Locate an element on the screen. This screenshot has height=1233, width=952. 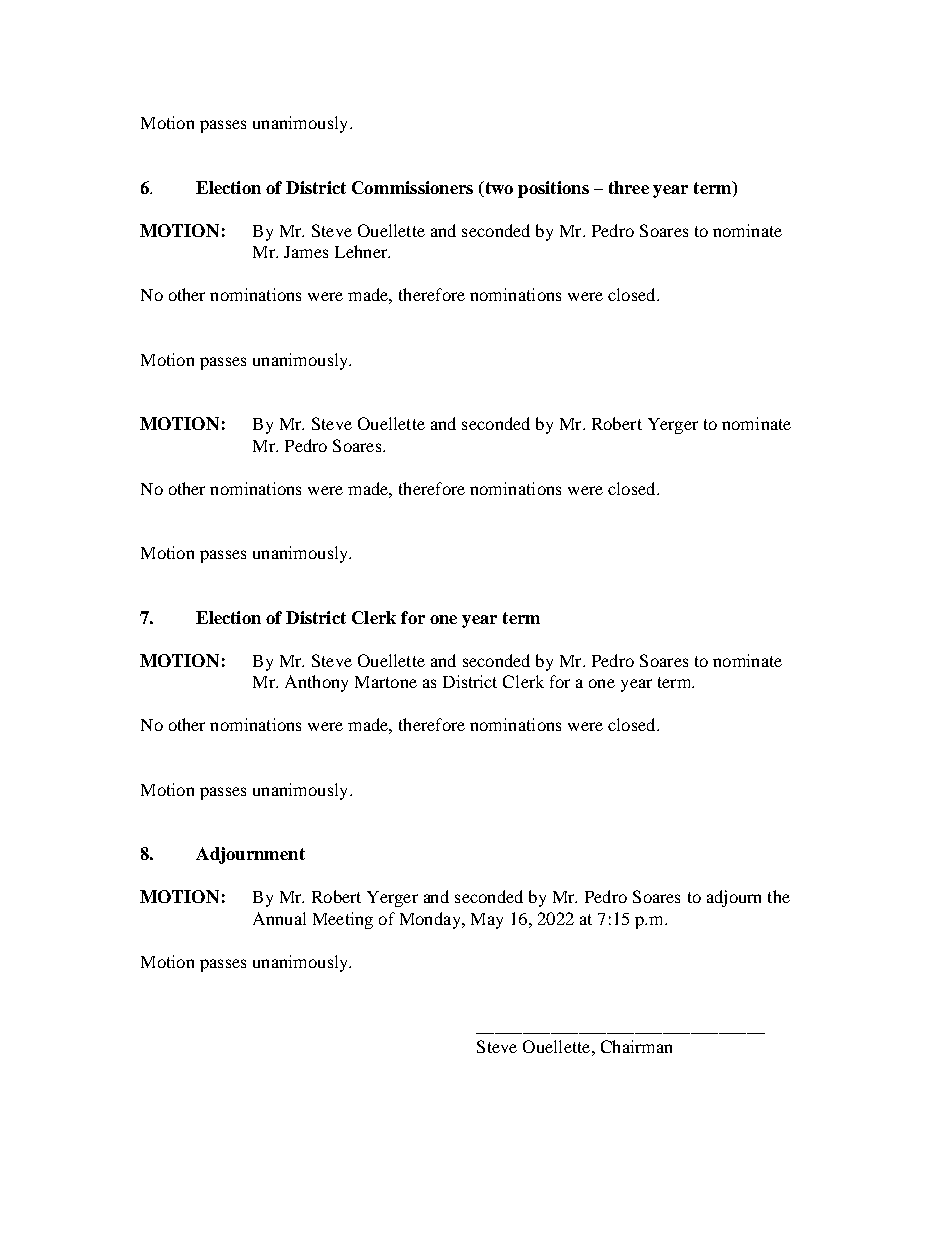
three is located at coordinates (629, 187).
